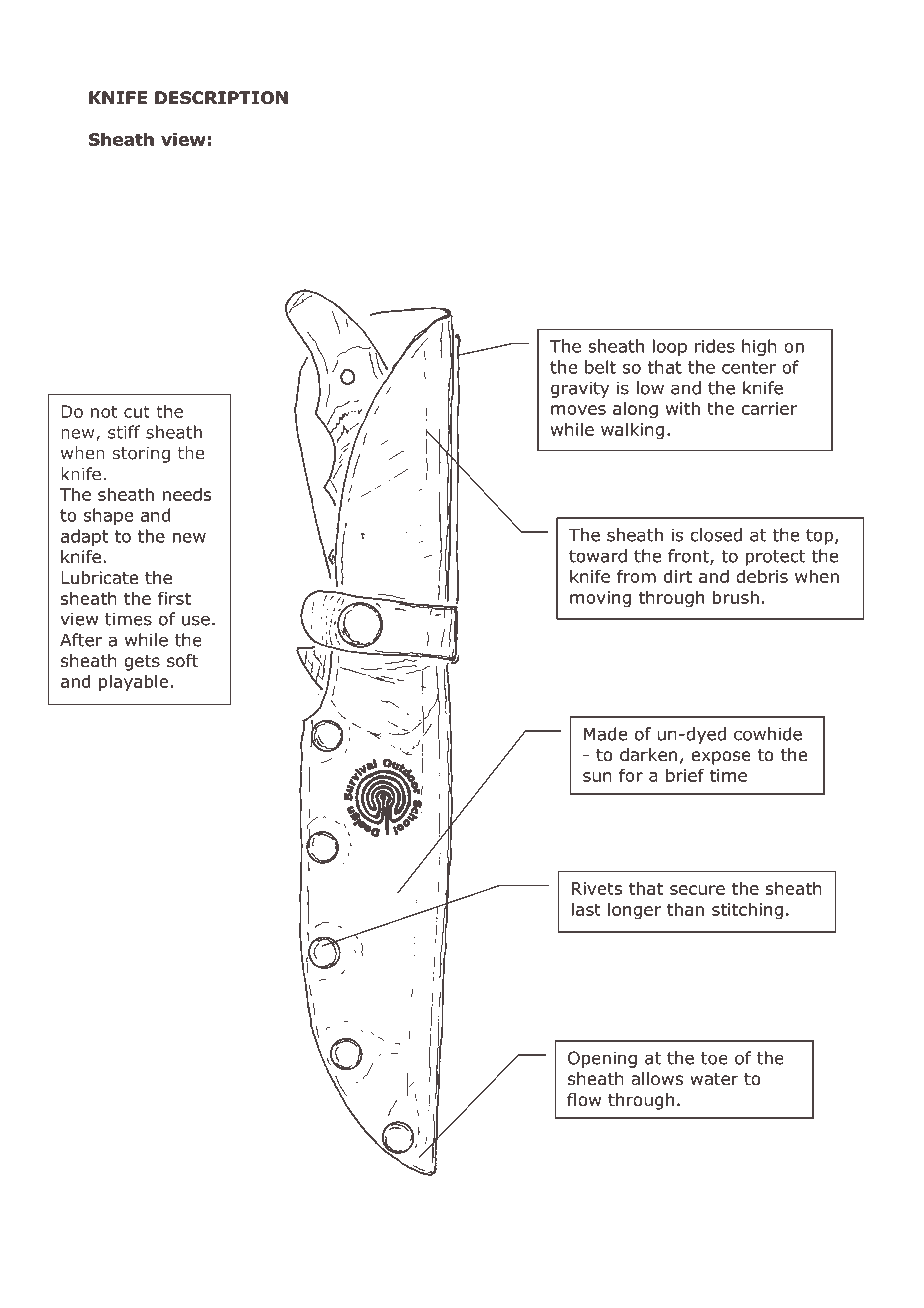  I want to click on playable, so click(133, 683).
